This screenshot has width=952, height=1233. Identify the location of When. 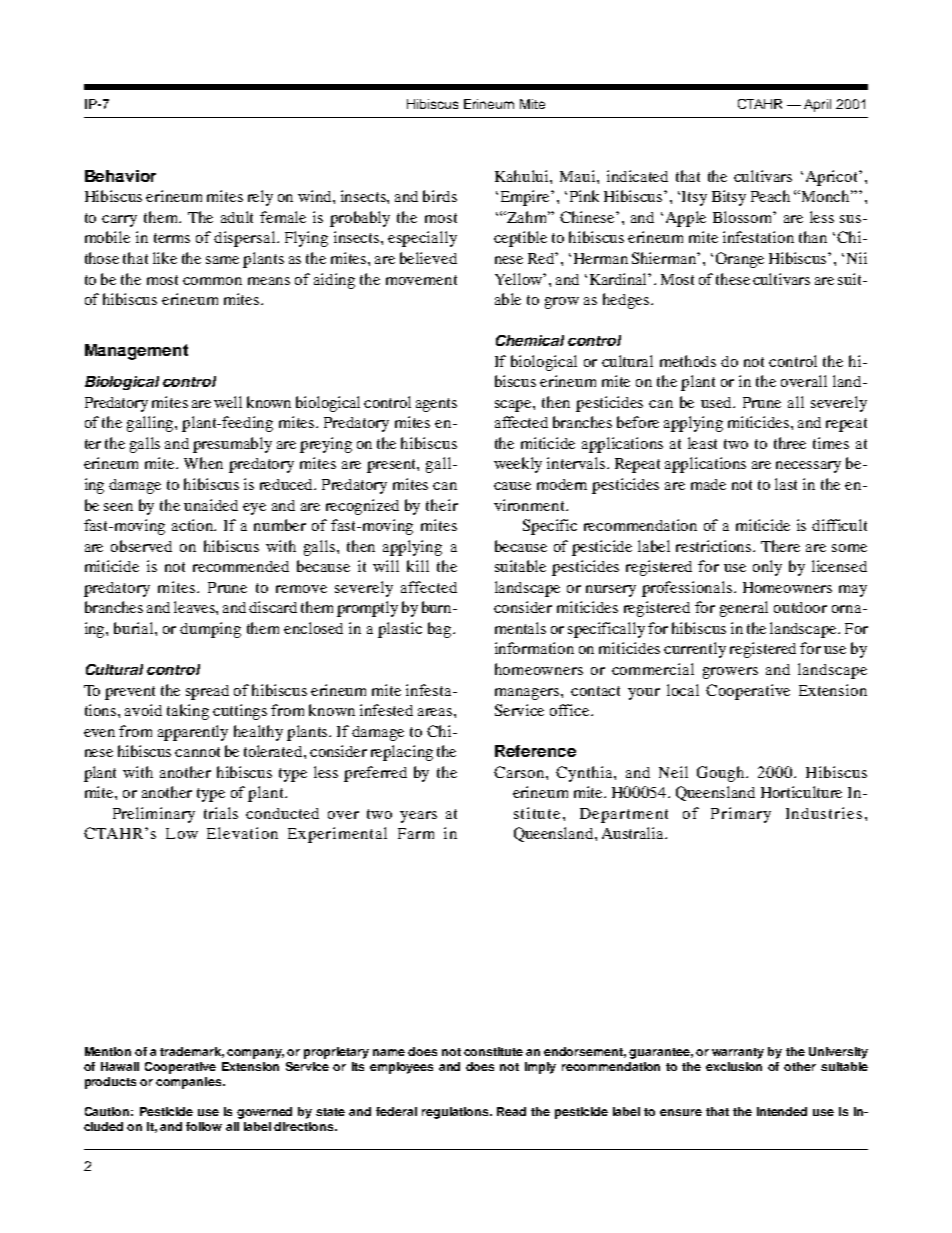
(203, 463).
